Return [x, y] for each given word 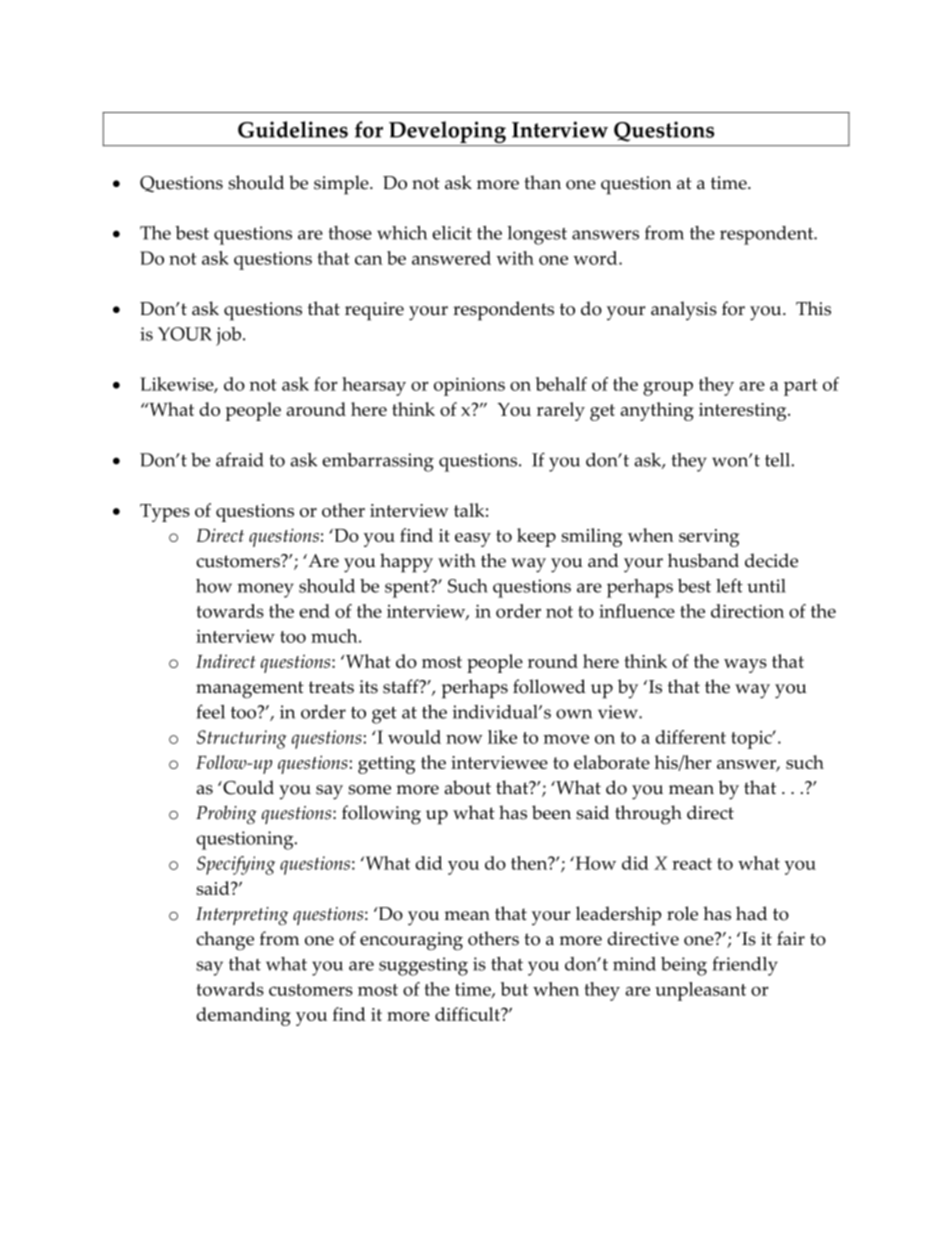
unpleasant [700, 991]
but [514, 989]
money [265, 590]
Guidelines [293, 129]
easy [473, 540]
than [542, 182]
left [729, 585]
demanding [243, 1016]
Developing [447, 133]
